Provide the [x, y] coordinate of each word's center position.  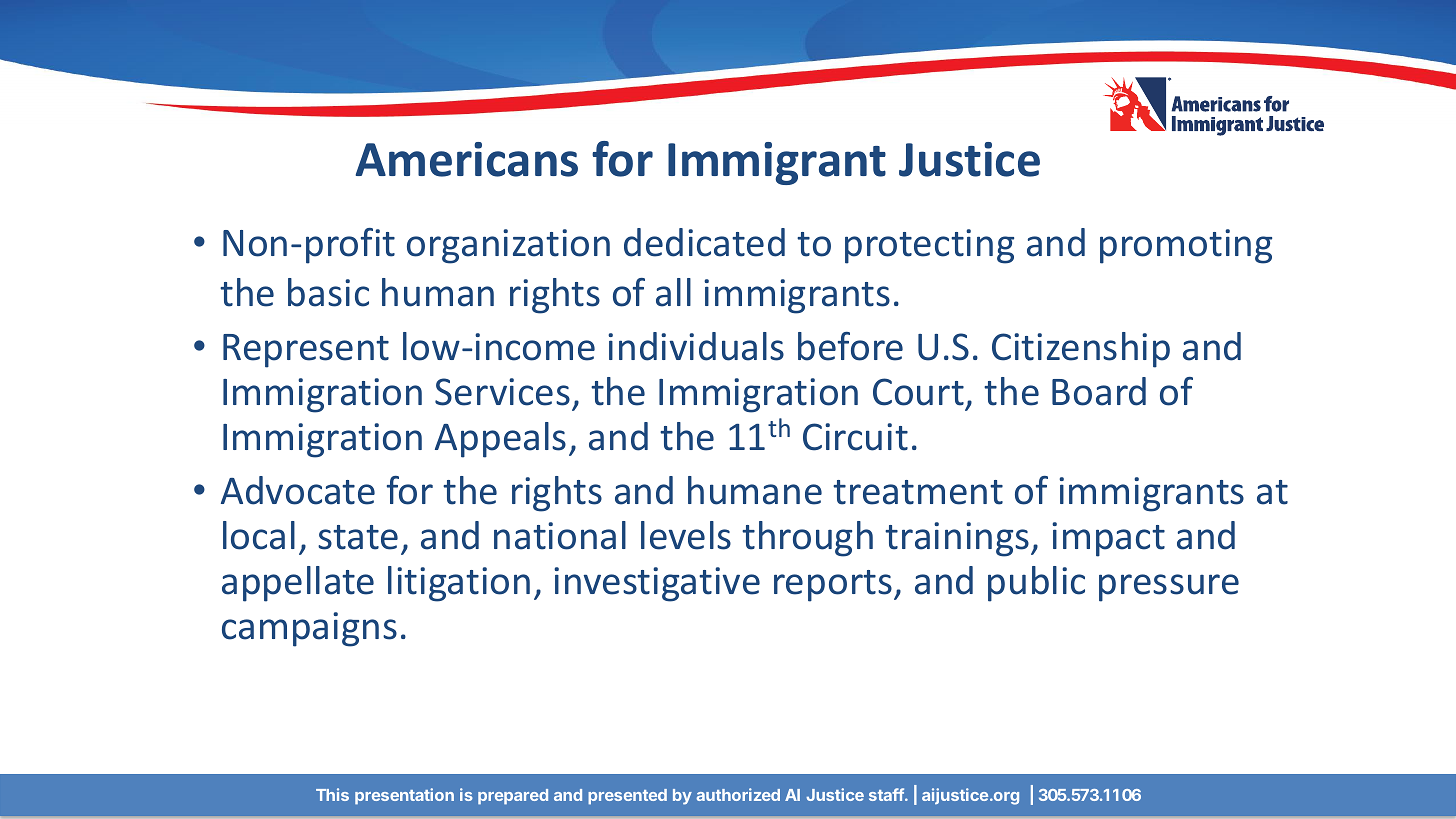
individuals [696, 346]
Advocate [298, 490]
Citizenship [1081, 350]
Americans [467, 159]
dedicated [704, 242]
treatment [918, 492]
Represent [306, 351]
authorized [738, 794]
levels [686, 535]
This [332, 794]
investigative [657, 584]
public [1036, 584]
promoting [1186, 246]
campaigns [309, 629]
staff [887, 794]
